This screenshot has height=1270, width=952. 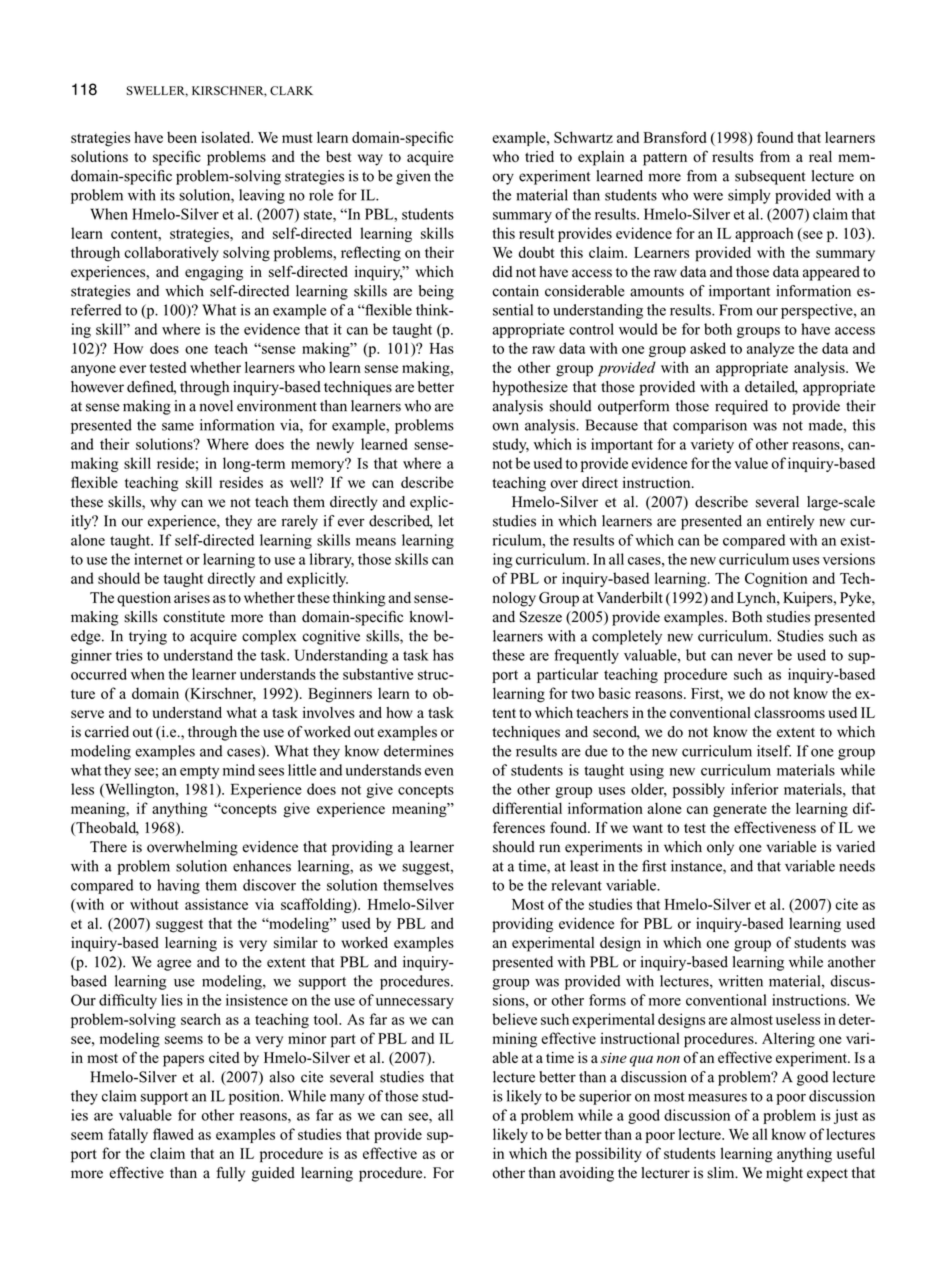 What do you see at coordinates (505, 426) in the screenshot?
I see `own` at bounding box center [505, 426].
